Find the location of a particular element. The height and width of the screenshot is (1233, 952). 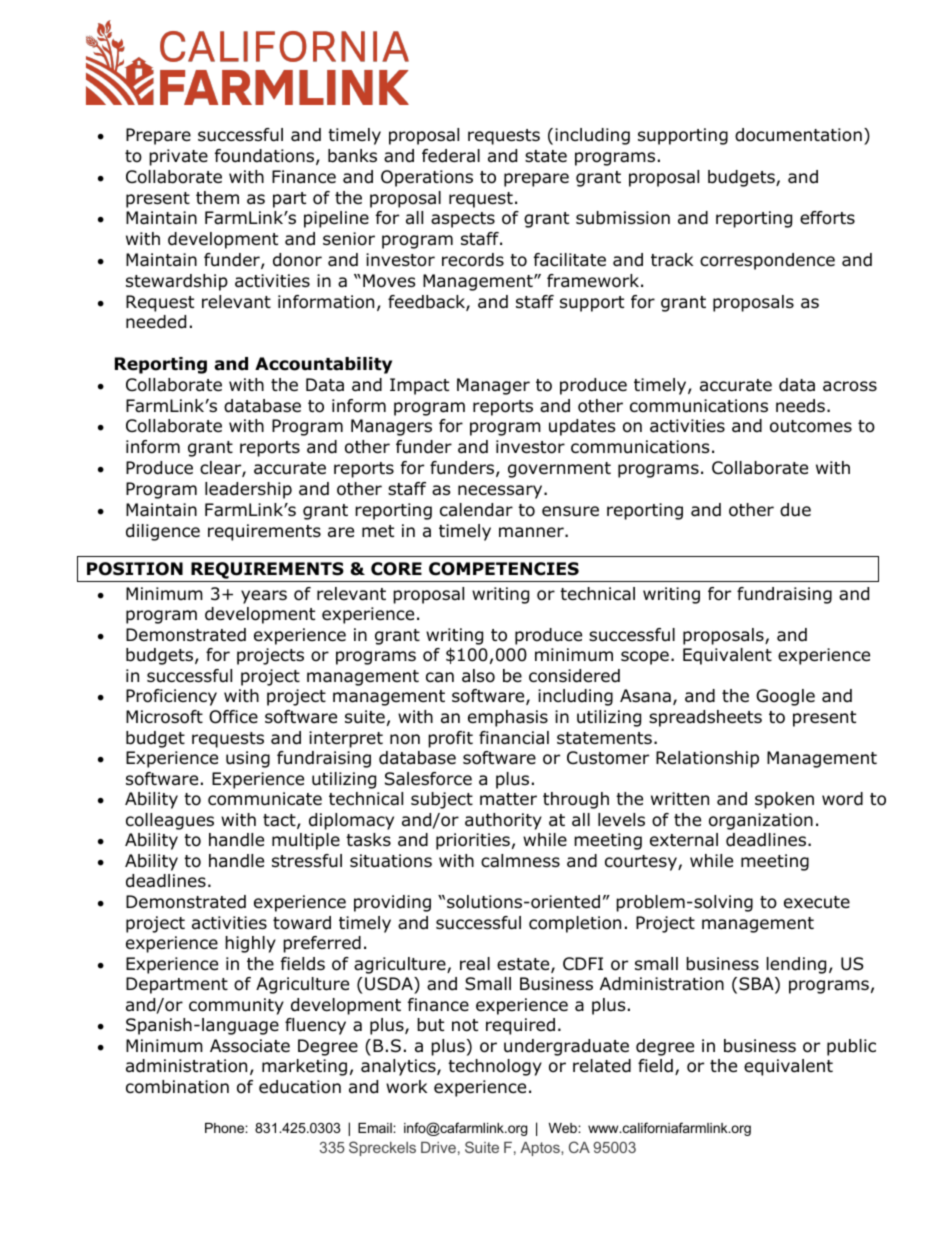

Aptos is located at coordinates (541, 1149).
